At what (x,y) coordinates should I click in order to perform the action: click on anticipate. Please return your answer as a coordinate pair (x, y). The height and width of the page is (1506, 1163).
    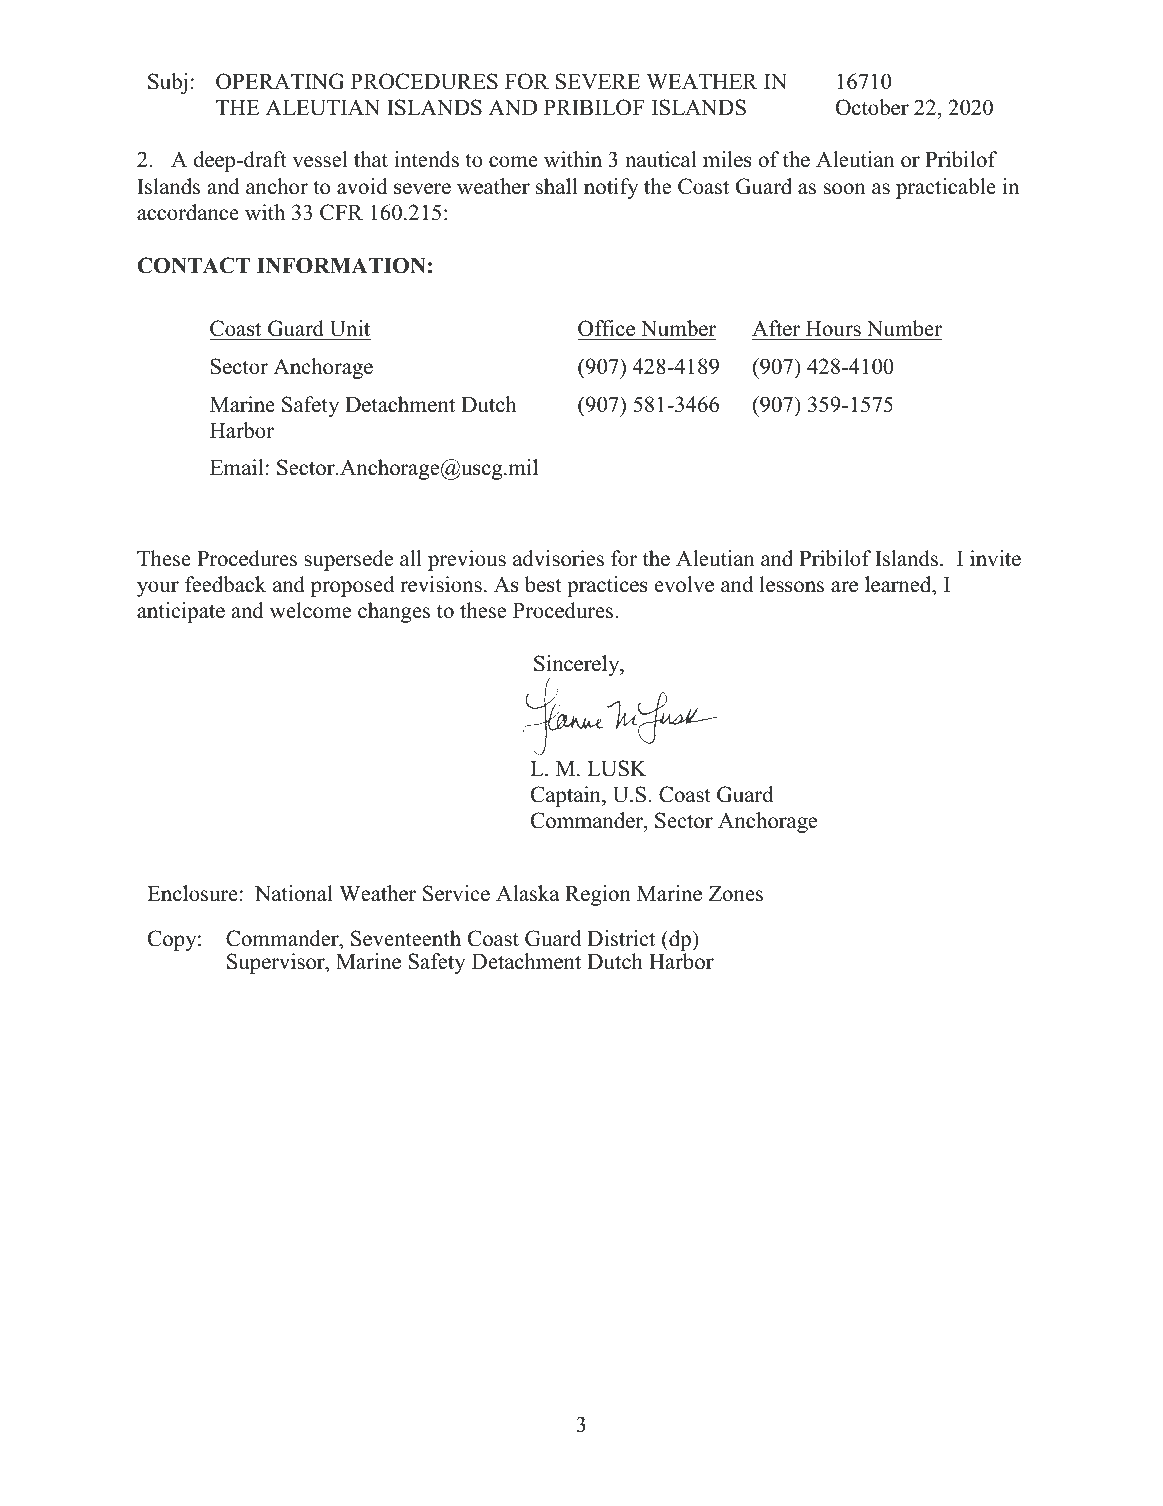
    Looking at the image, I should click on (181, 612).
